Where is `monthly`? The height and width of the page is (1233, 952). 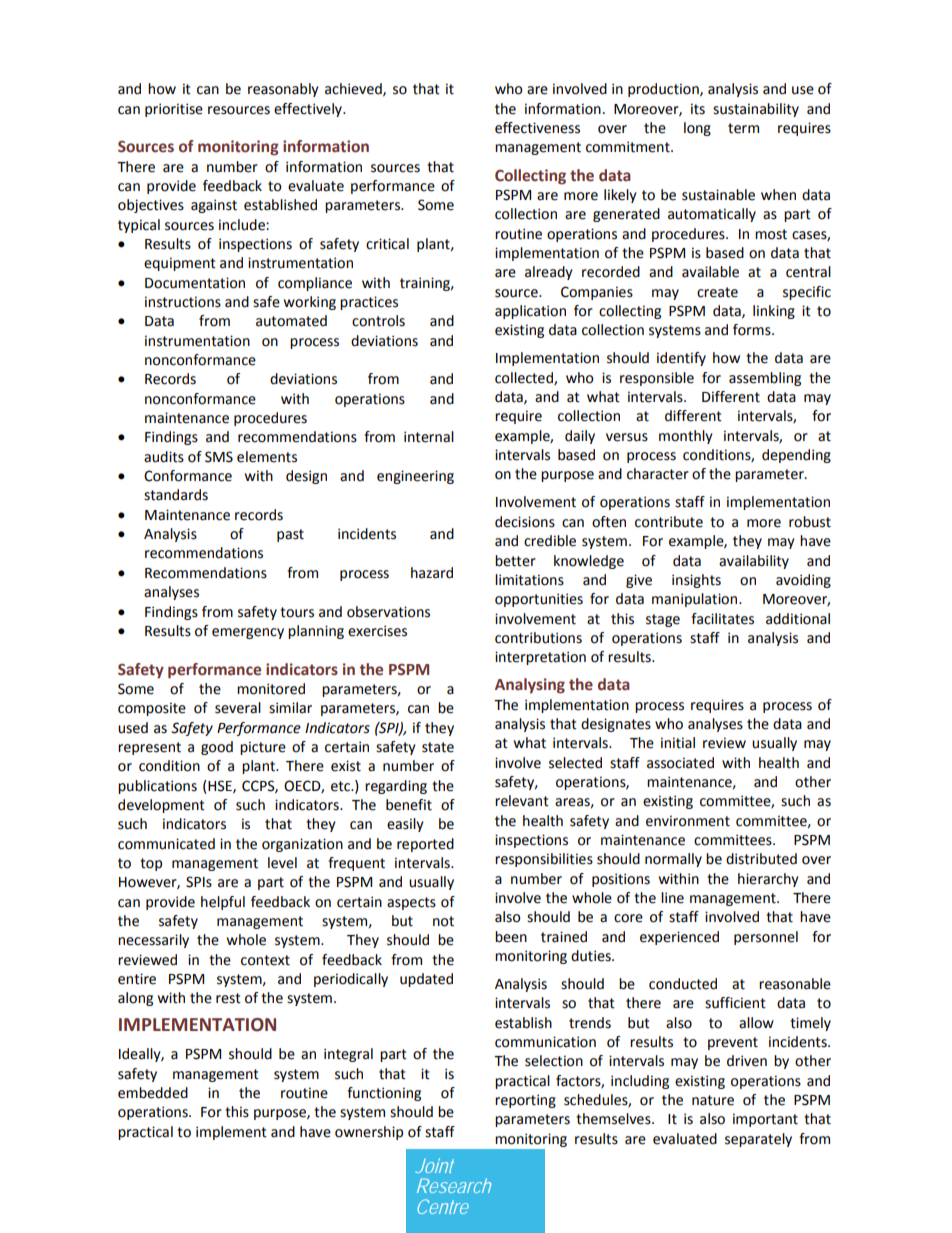
monthly is located at coordinates (686, 437).
